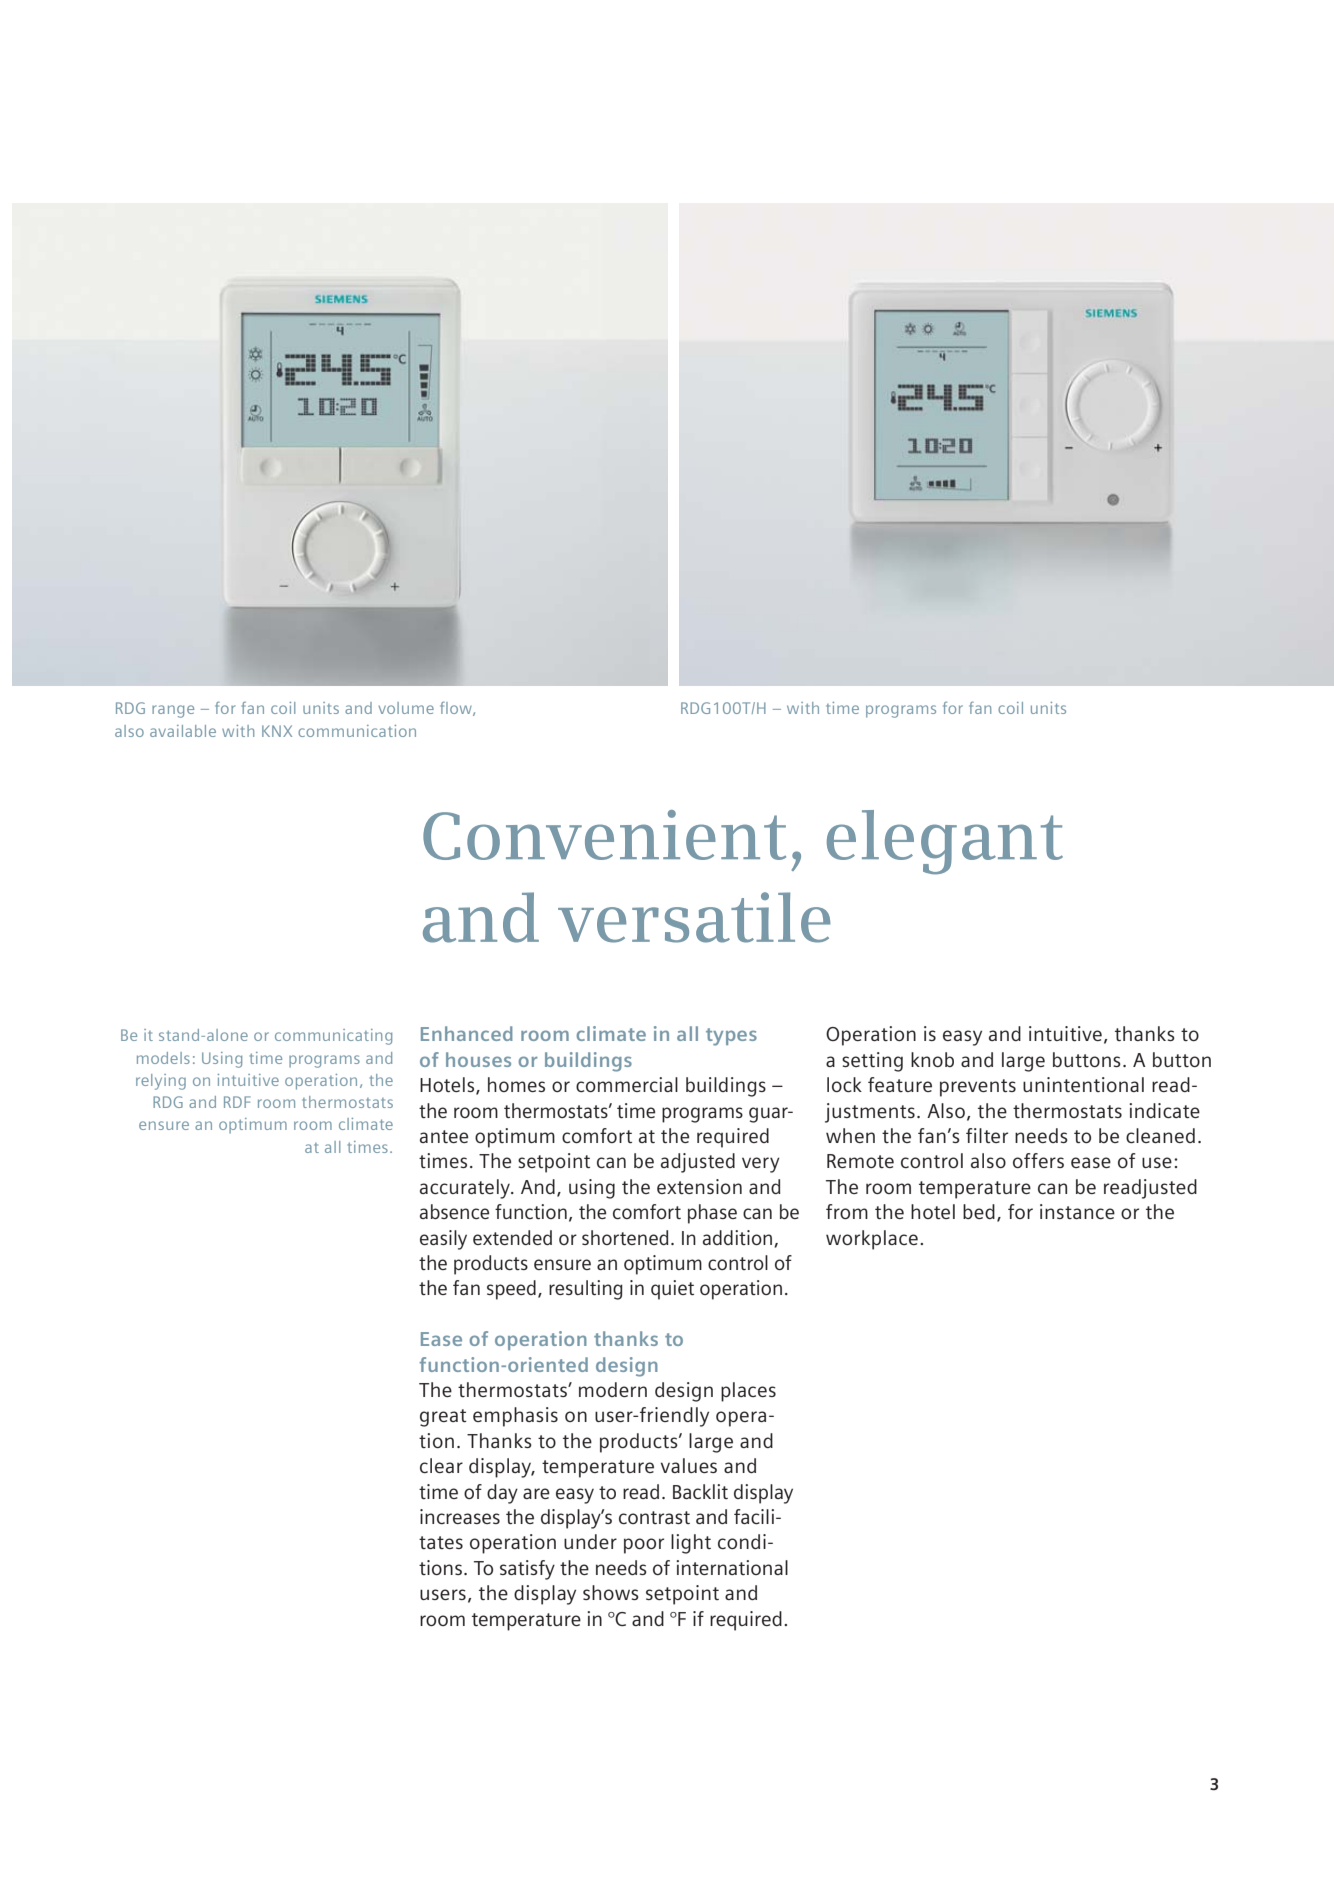  I want to click on instance, so click(1077, 1211).
